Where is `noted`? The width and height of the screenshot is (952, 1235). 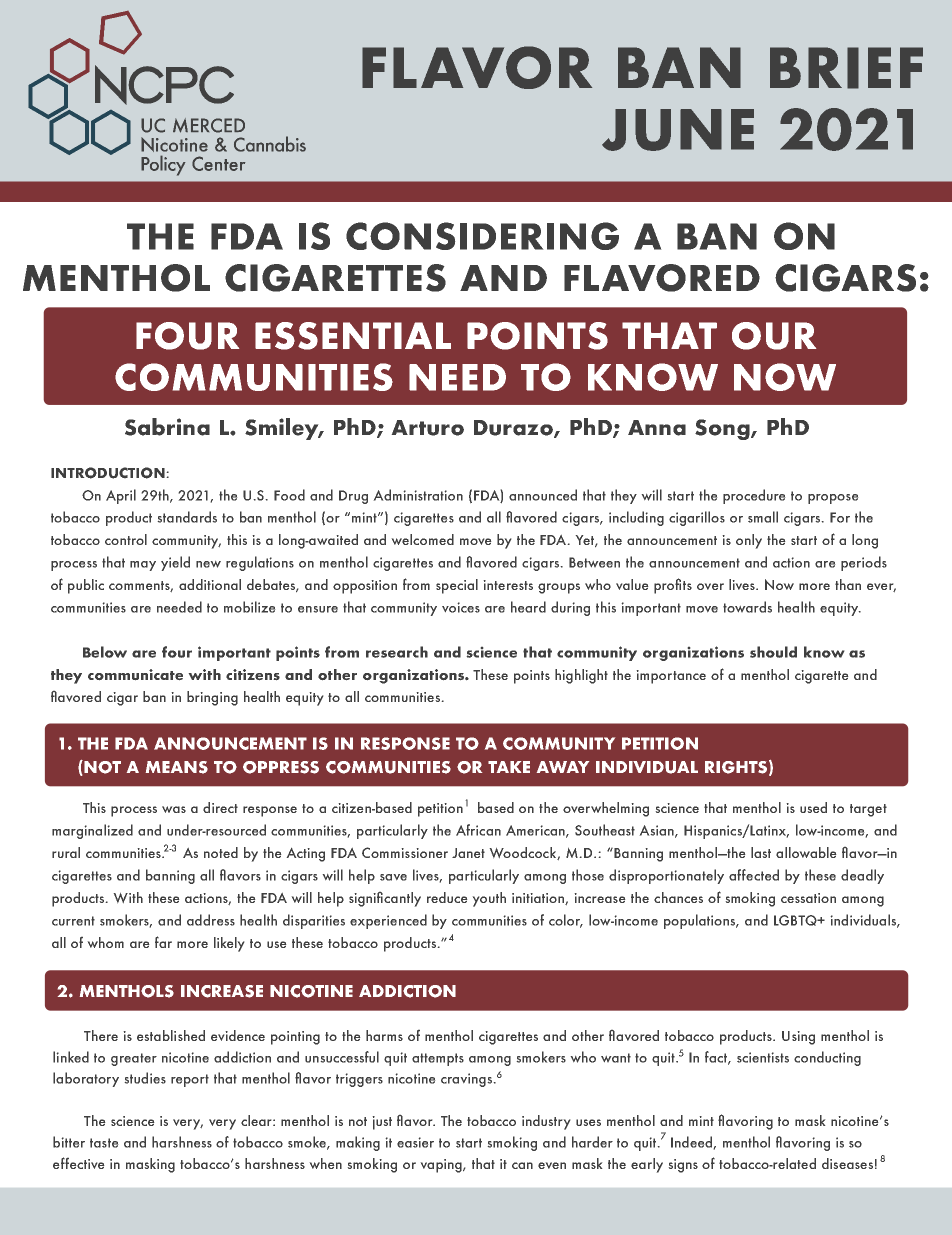
noted is located at coordinates (221, 852).
